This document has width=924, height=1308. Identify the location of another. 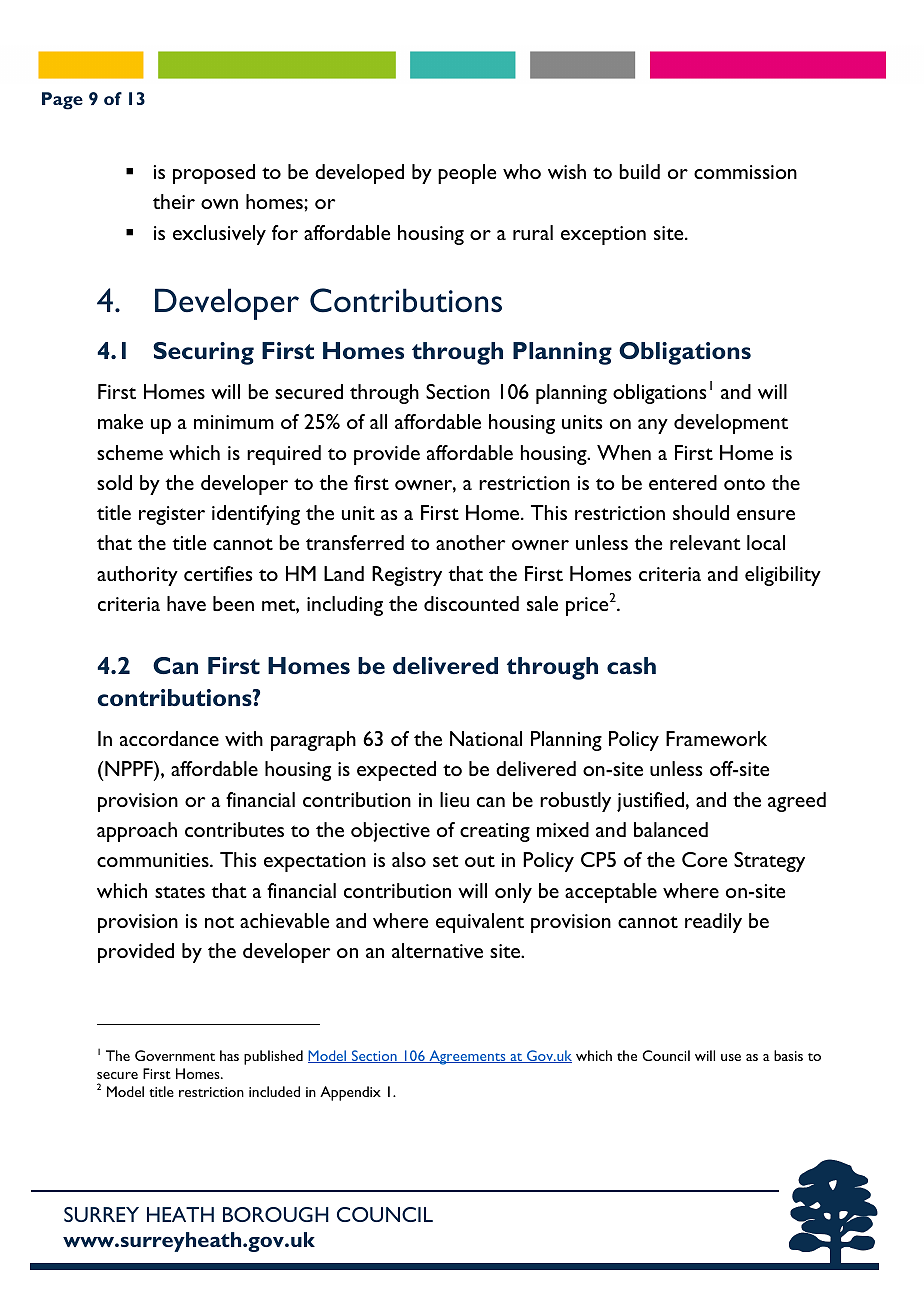
(470, 542).
